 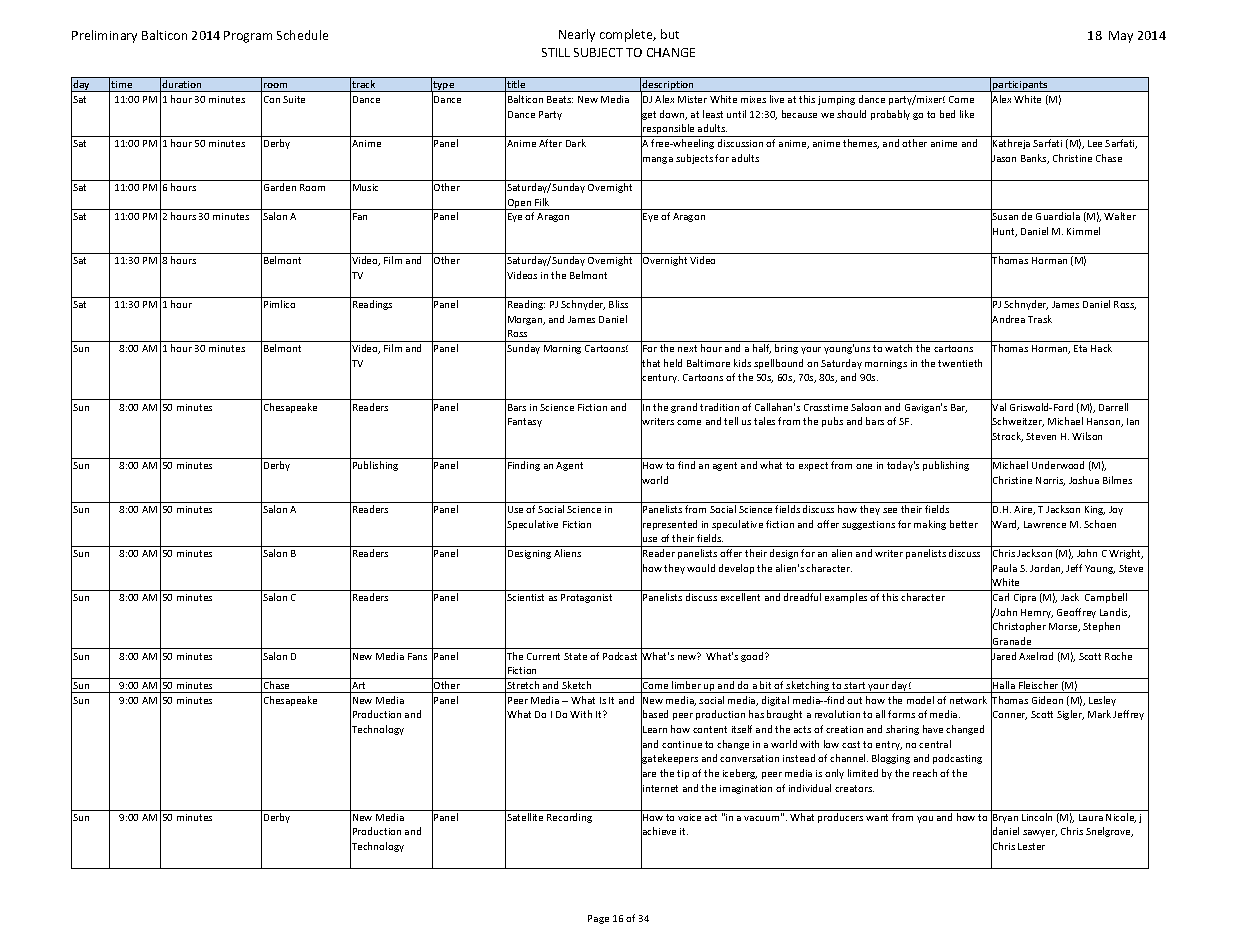 What do you see at coordinates (1031, 846) in the screenshot?
I see `Lester` at bounding box center [1031, 846].
